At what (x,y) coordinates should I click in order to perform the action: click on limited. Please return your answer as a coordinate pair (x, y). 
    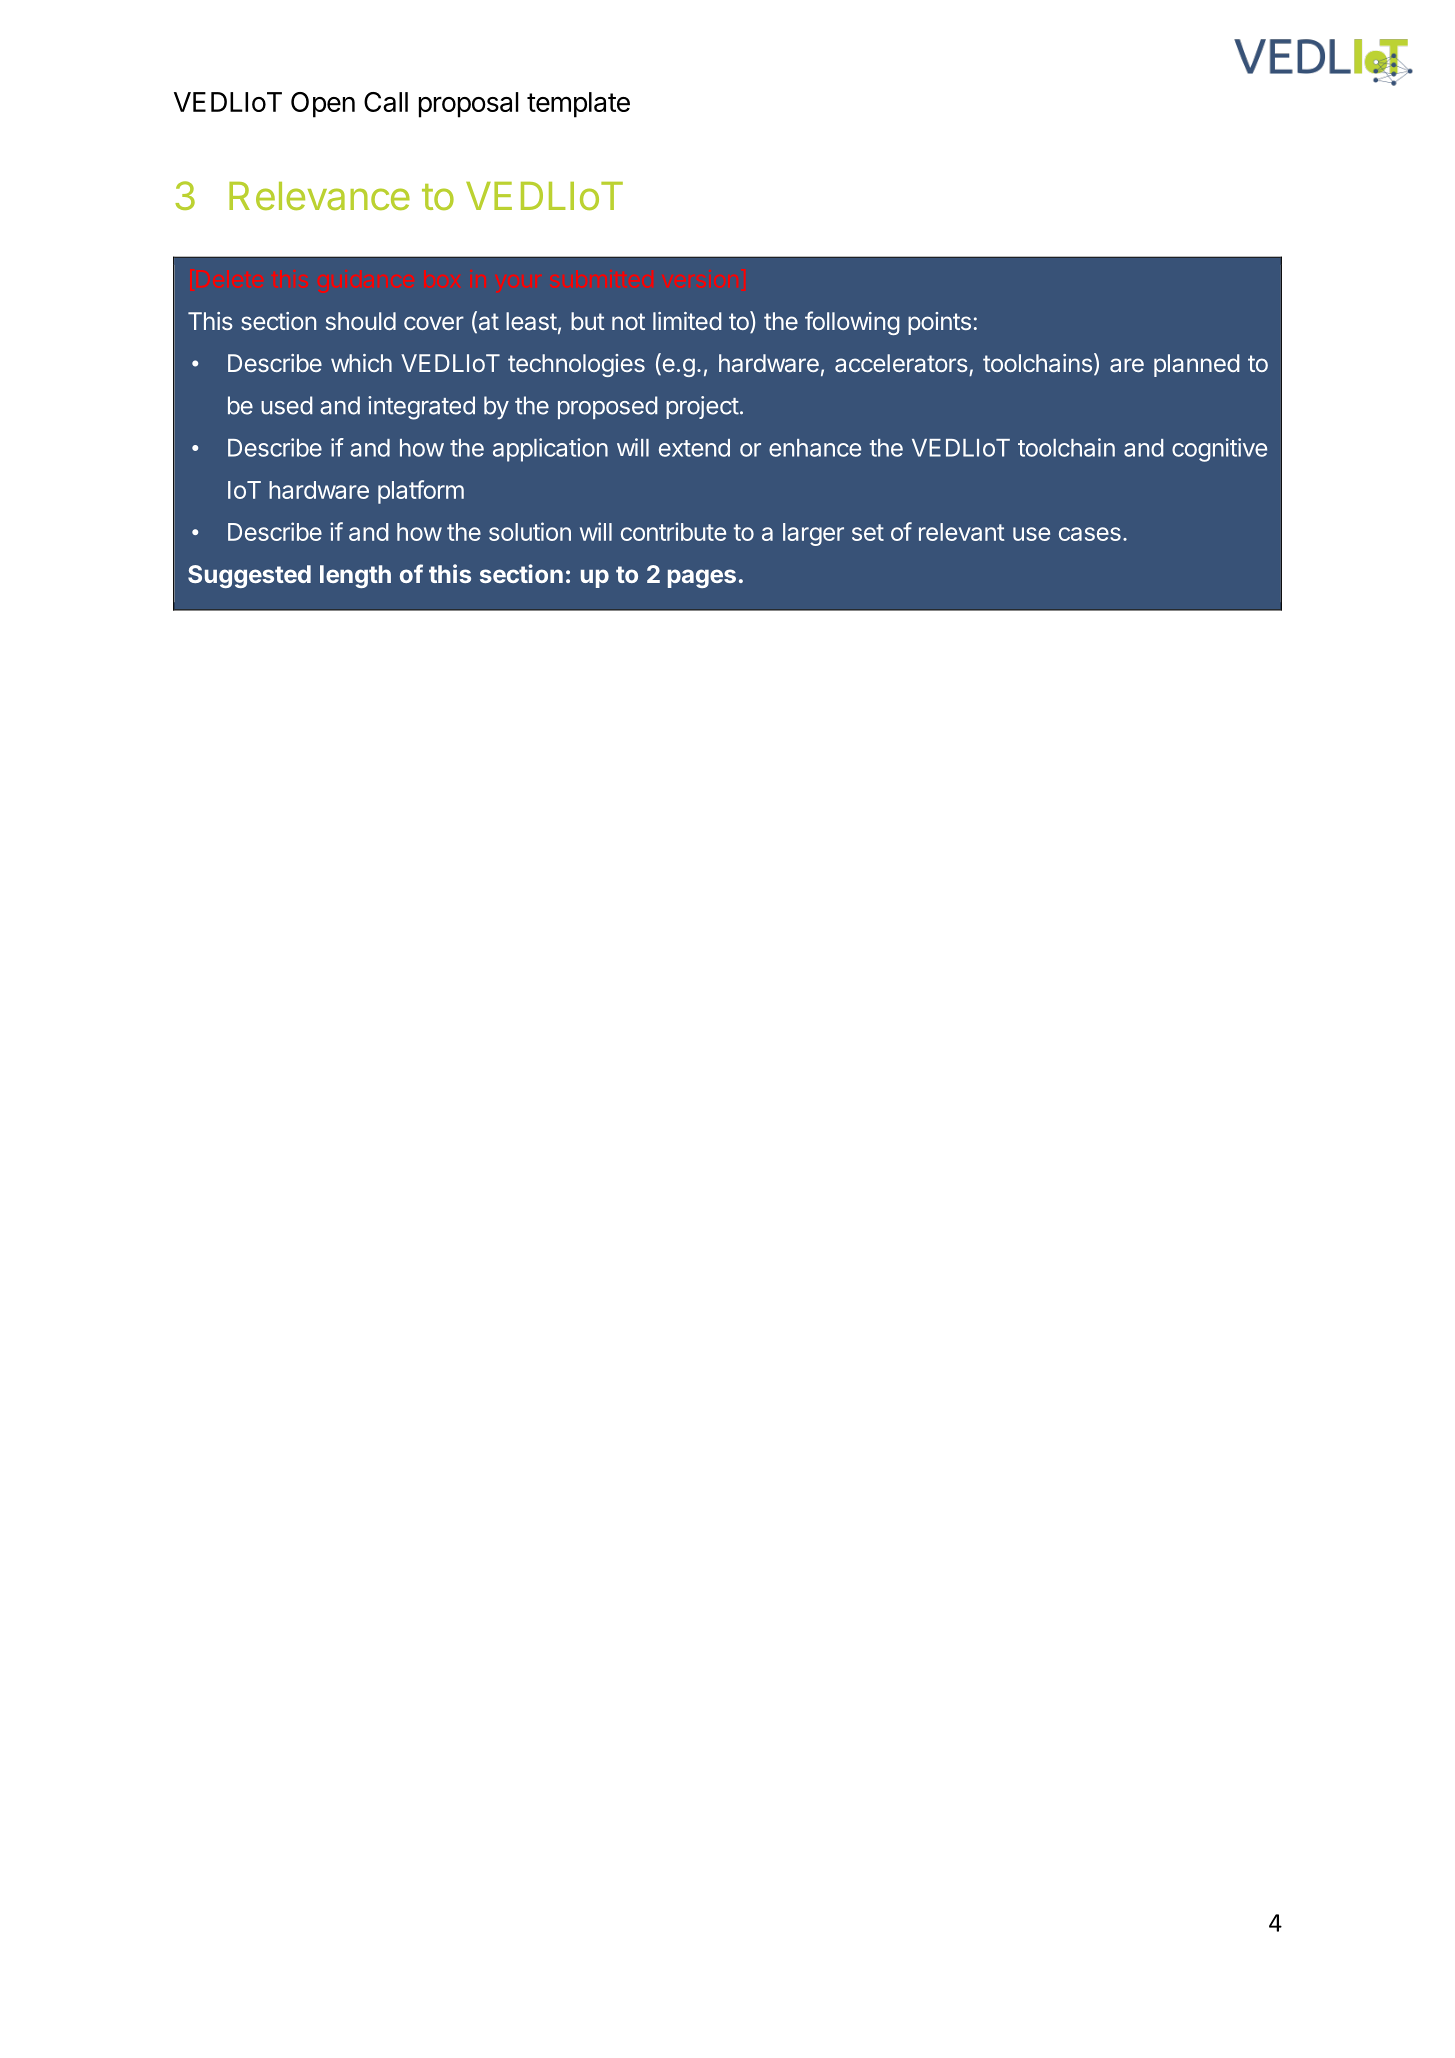
    Looking at the image, I should click on (687, 321).
